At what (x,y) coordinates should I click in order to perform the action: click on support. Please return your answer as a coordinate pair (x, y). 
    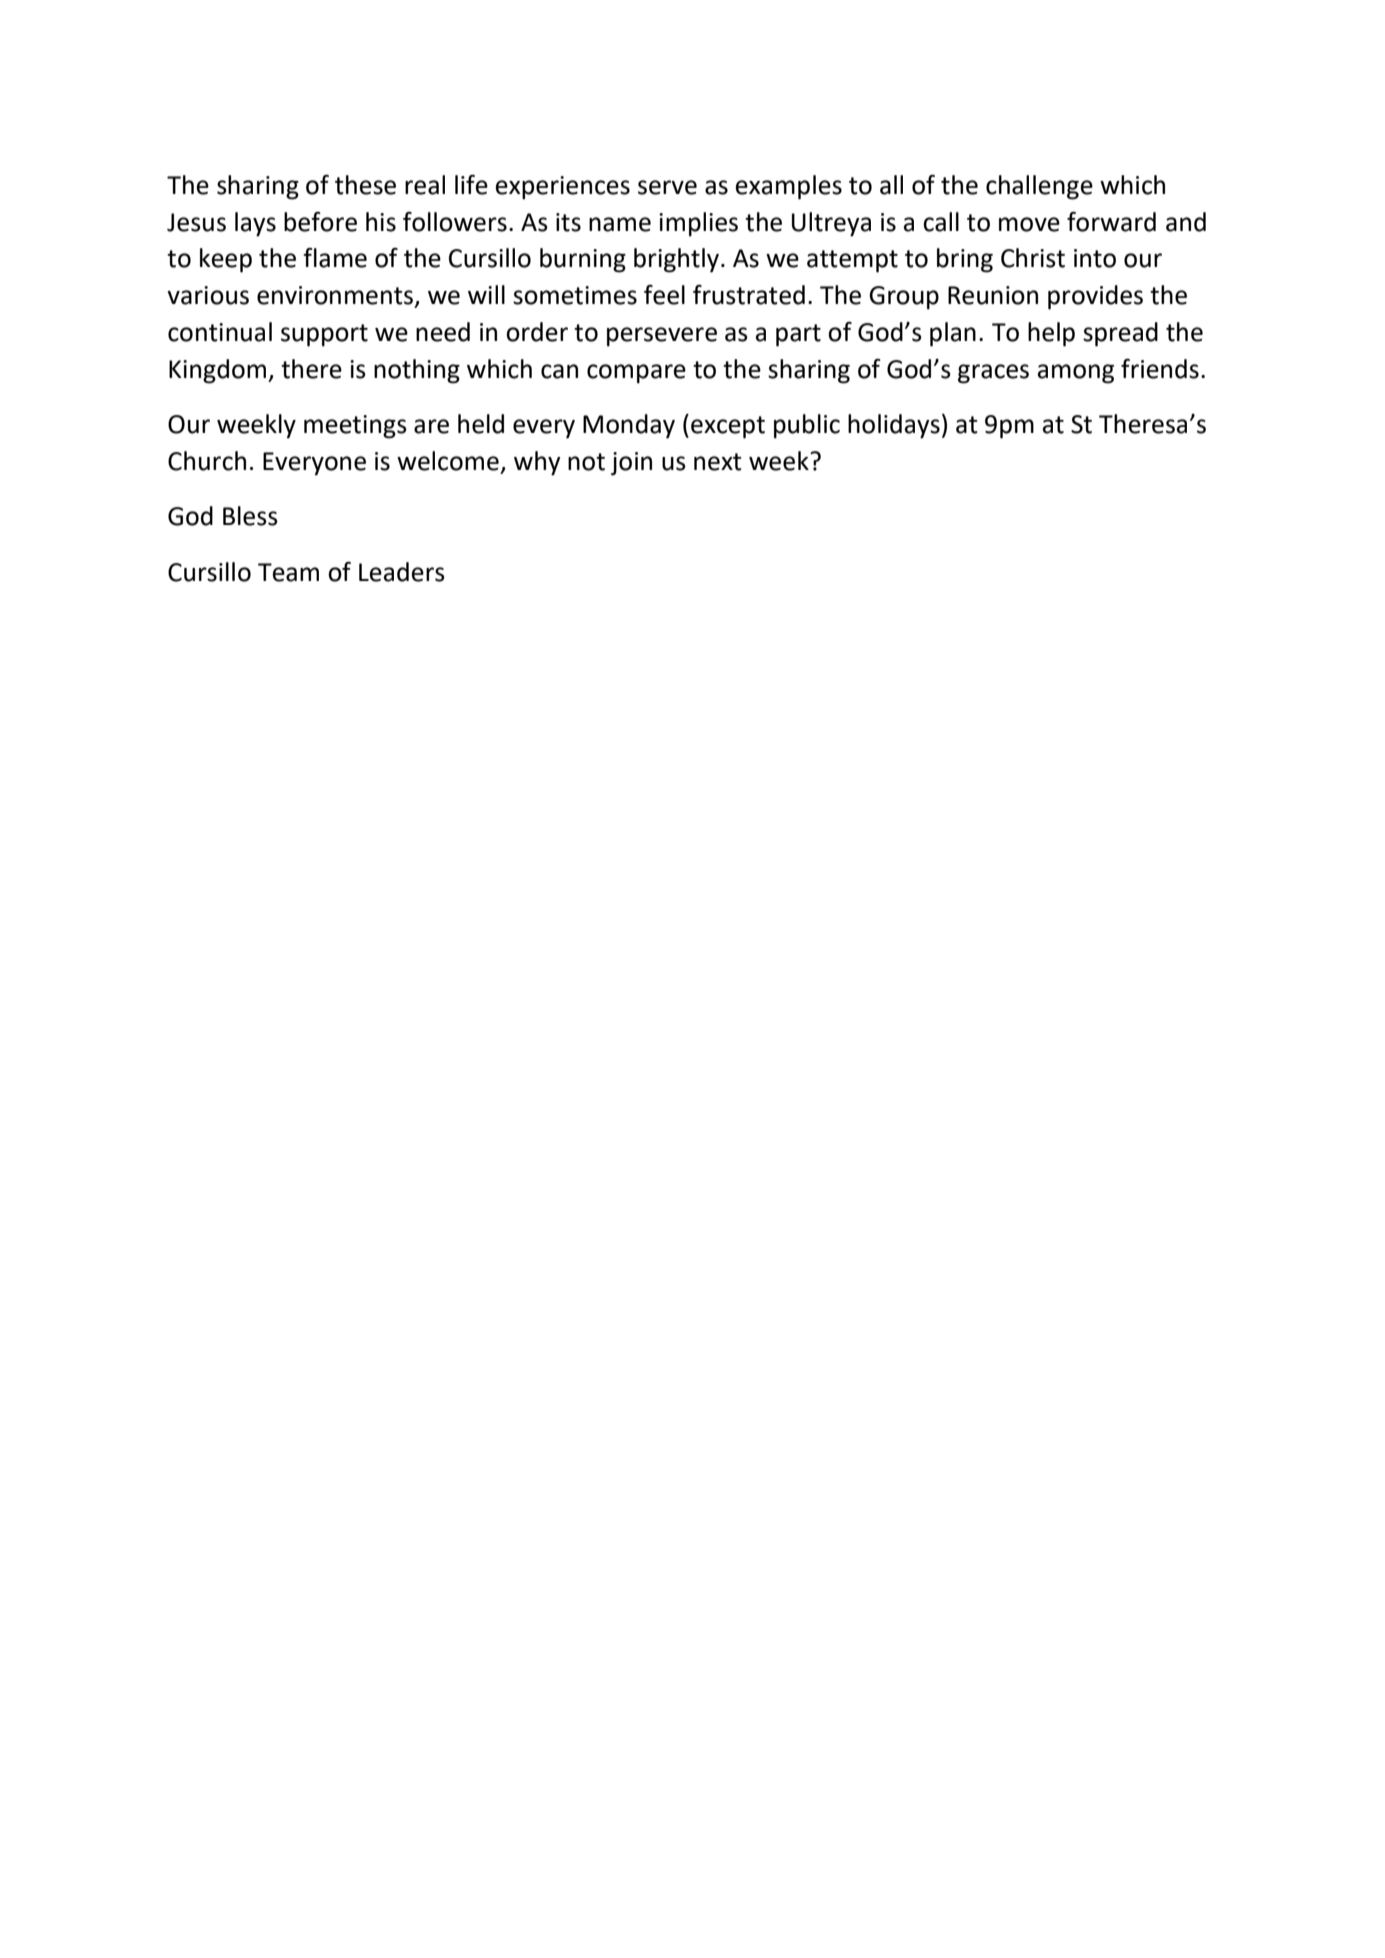
    Looking at the image, I should click on (324, 335).
